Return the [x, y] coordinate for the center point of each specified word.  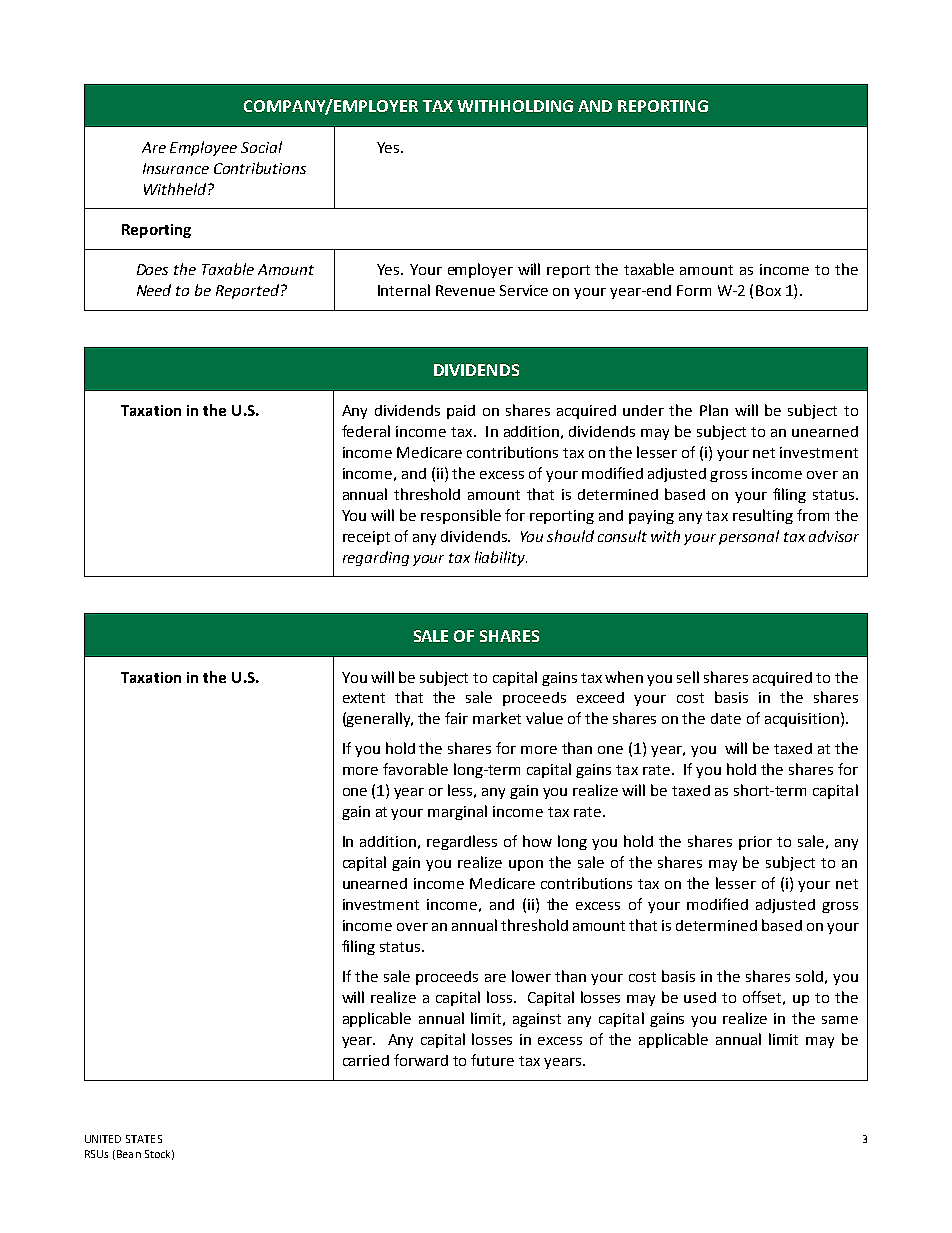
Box [768, 290]
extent [364, 698]
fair [456, 718]
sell [688, 677]
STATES [144, 1139]
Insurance [176, 168]
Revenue [465, 290]
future [492, 1060]
